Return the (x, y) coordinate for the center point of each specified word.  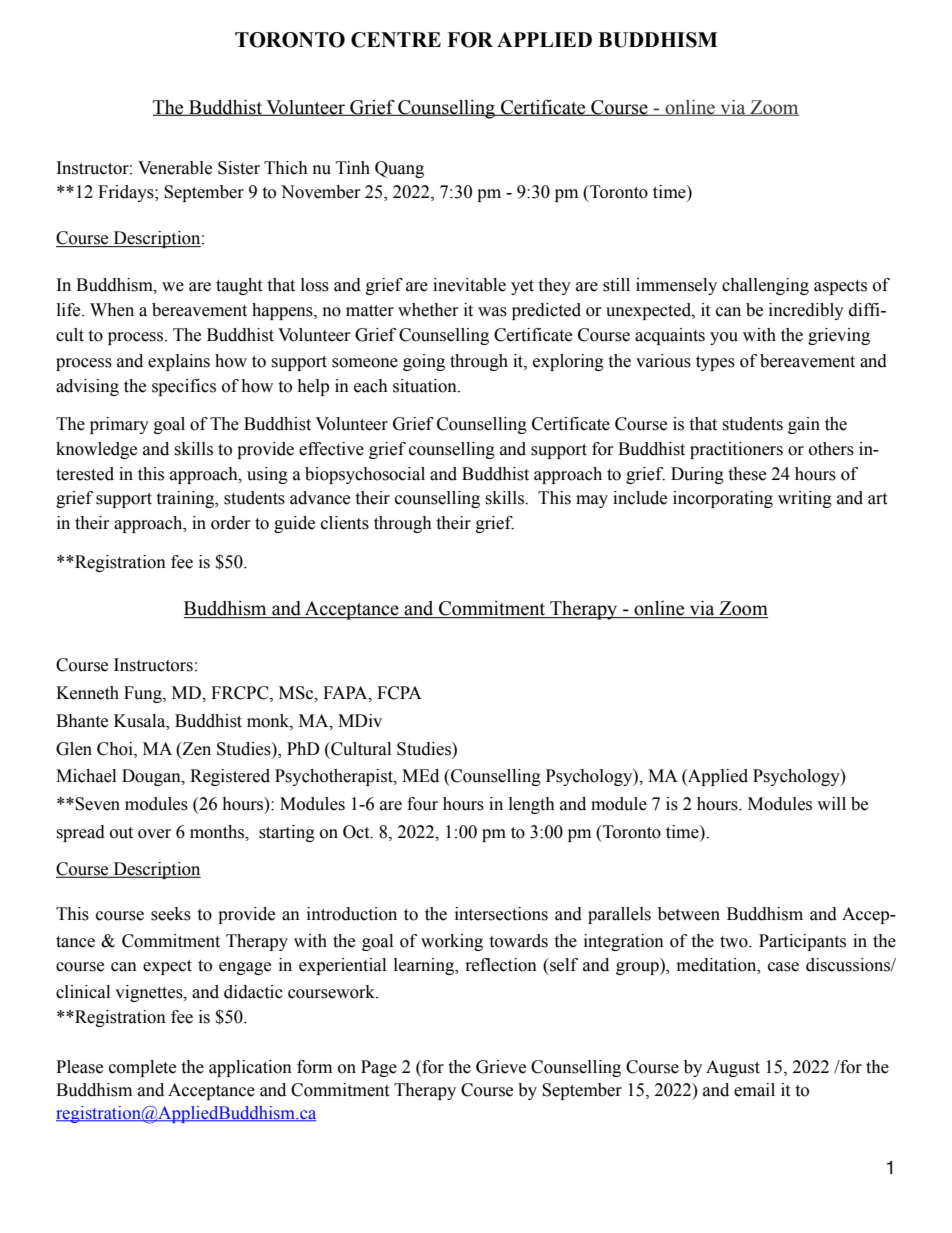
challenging (765, 286)
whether (428, 310)
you (724, 338)
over (154, 834)
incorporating (723, 499)
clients (345, 523)
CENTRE (396, 40)
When (112, 310)
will (831, 803)
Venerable (175, 168)
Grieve (501, 1067)
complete (142, 1068)
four (422, 804)
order (231, 523)
